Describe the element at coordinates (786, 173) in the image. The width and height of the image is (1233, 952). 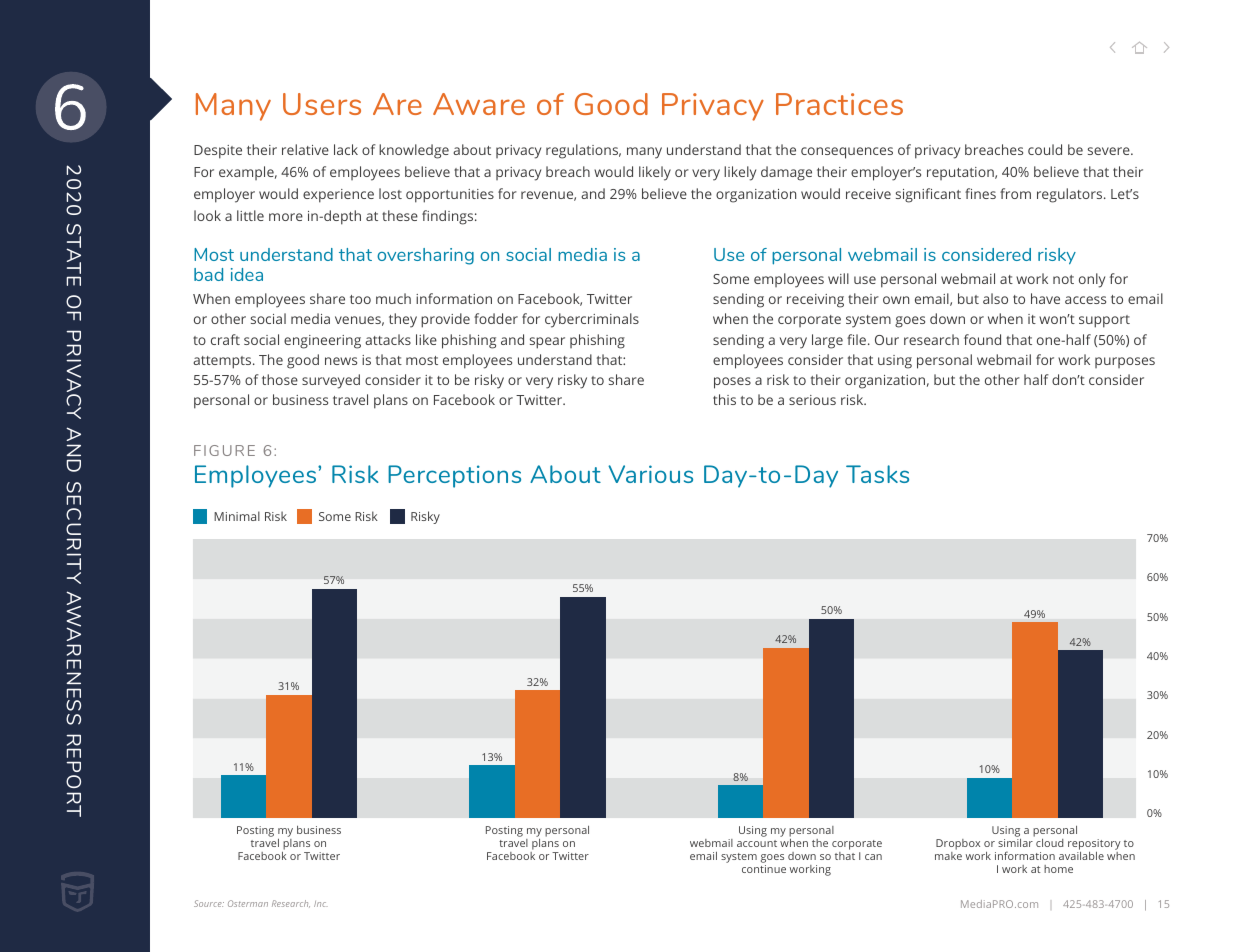
I see `damage` at that location.
